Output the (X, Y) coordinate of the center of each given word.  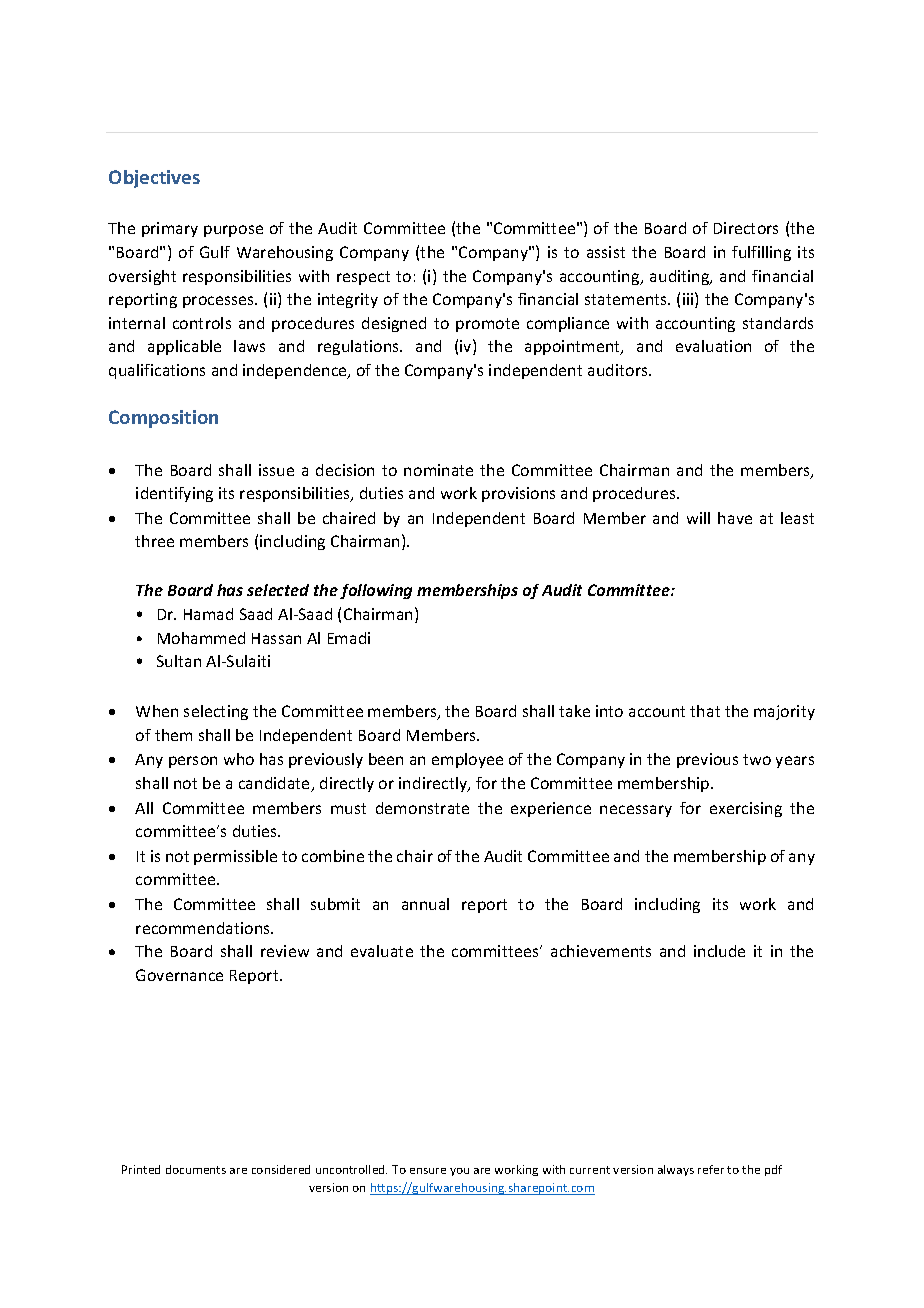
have (735, 518)
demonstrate (422, 808)
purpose (233, 231)
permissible (235, 857)
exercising (746, 809)
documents (196, 1169)
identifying (174, 494)
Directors (746, 228)
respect (363, 278)
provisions (518, 494)
